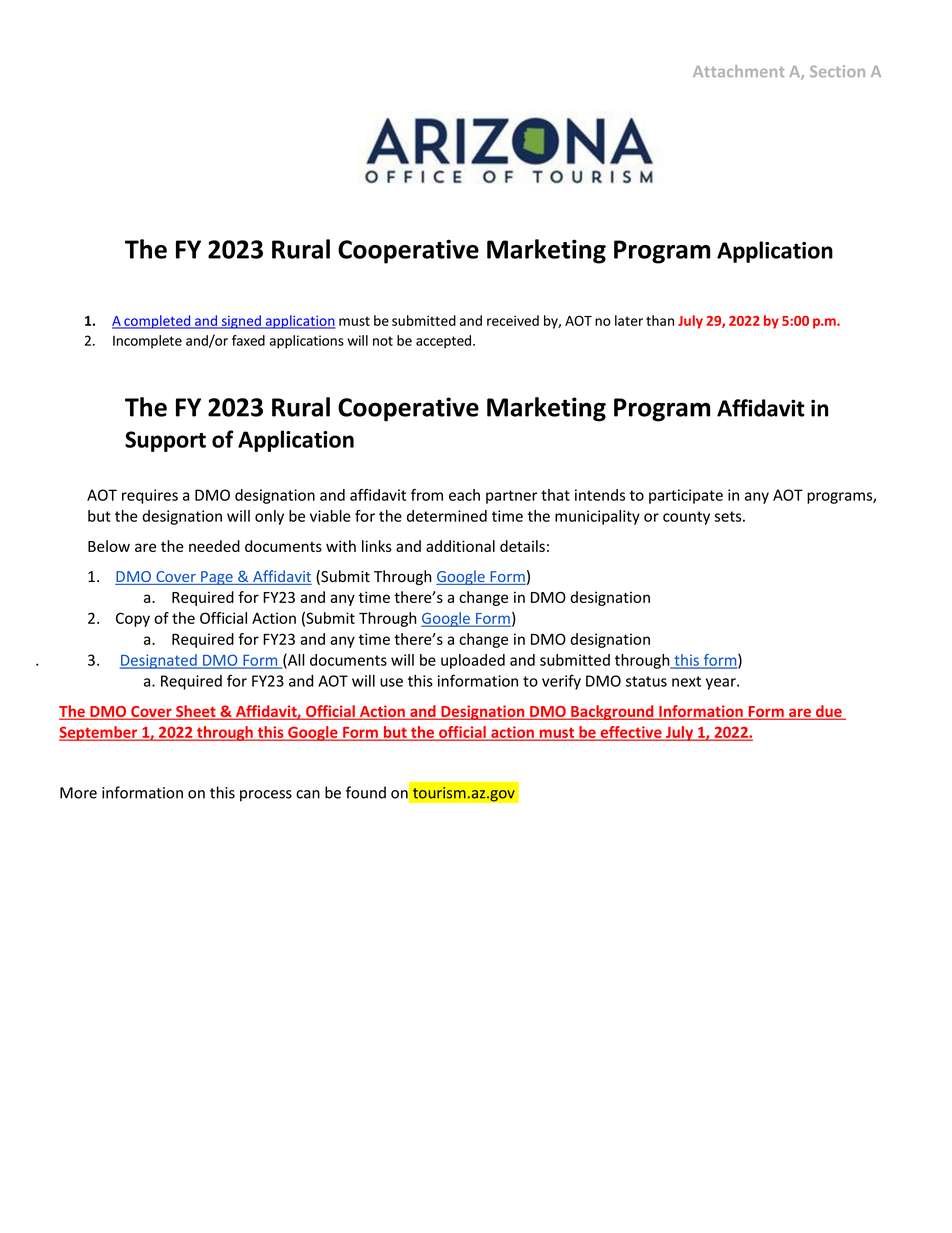 This image has height=1233, width=952. I want to click on Section, so click(837, 71).
